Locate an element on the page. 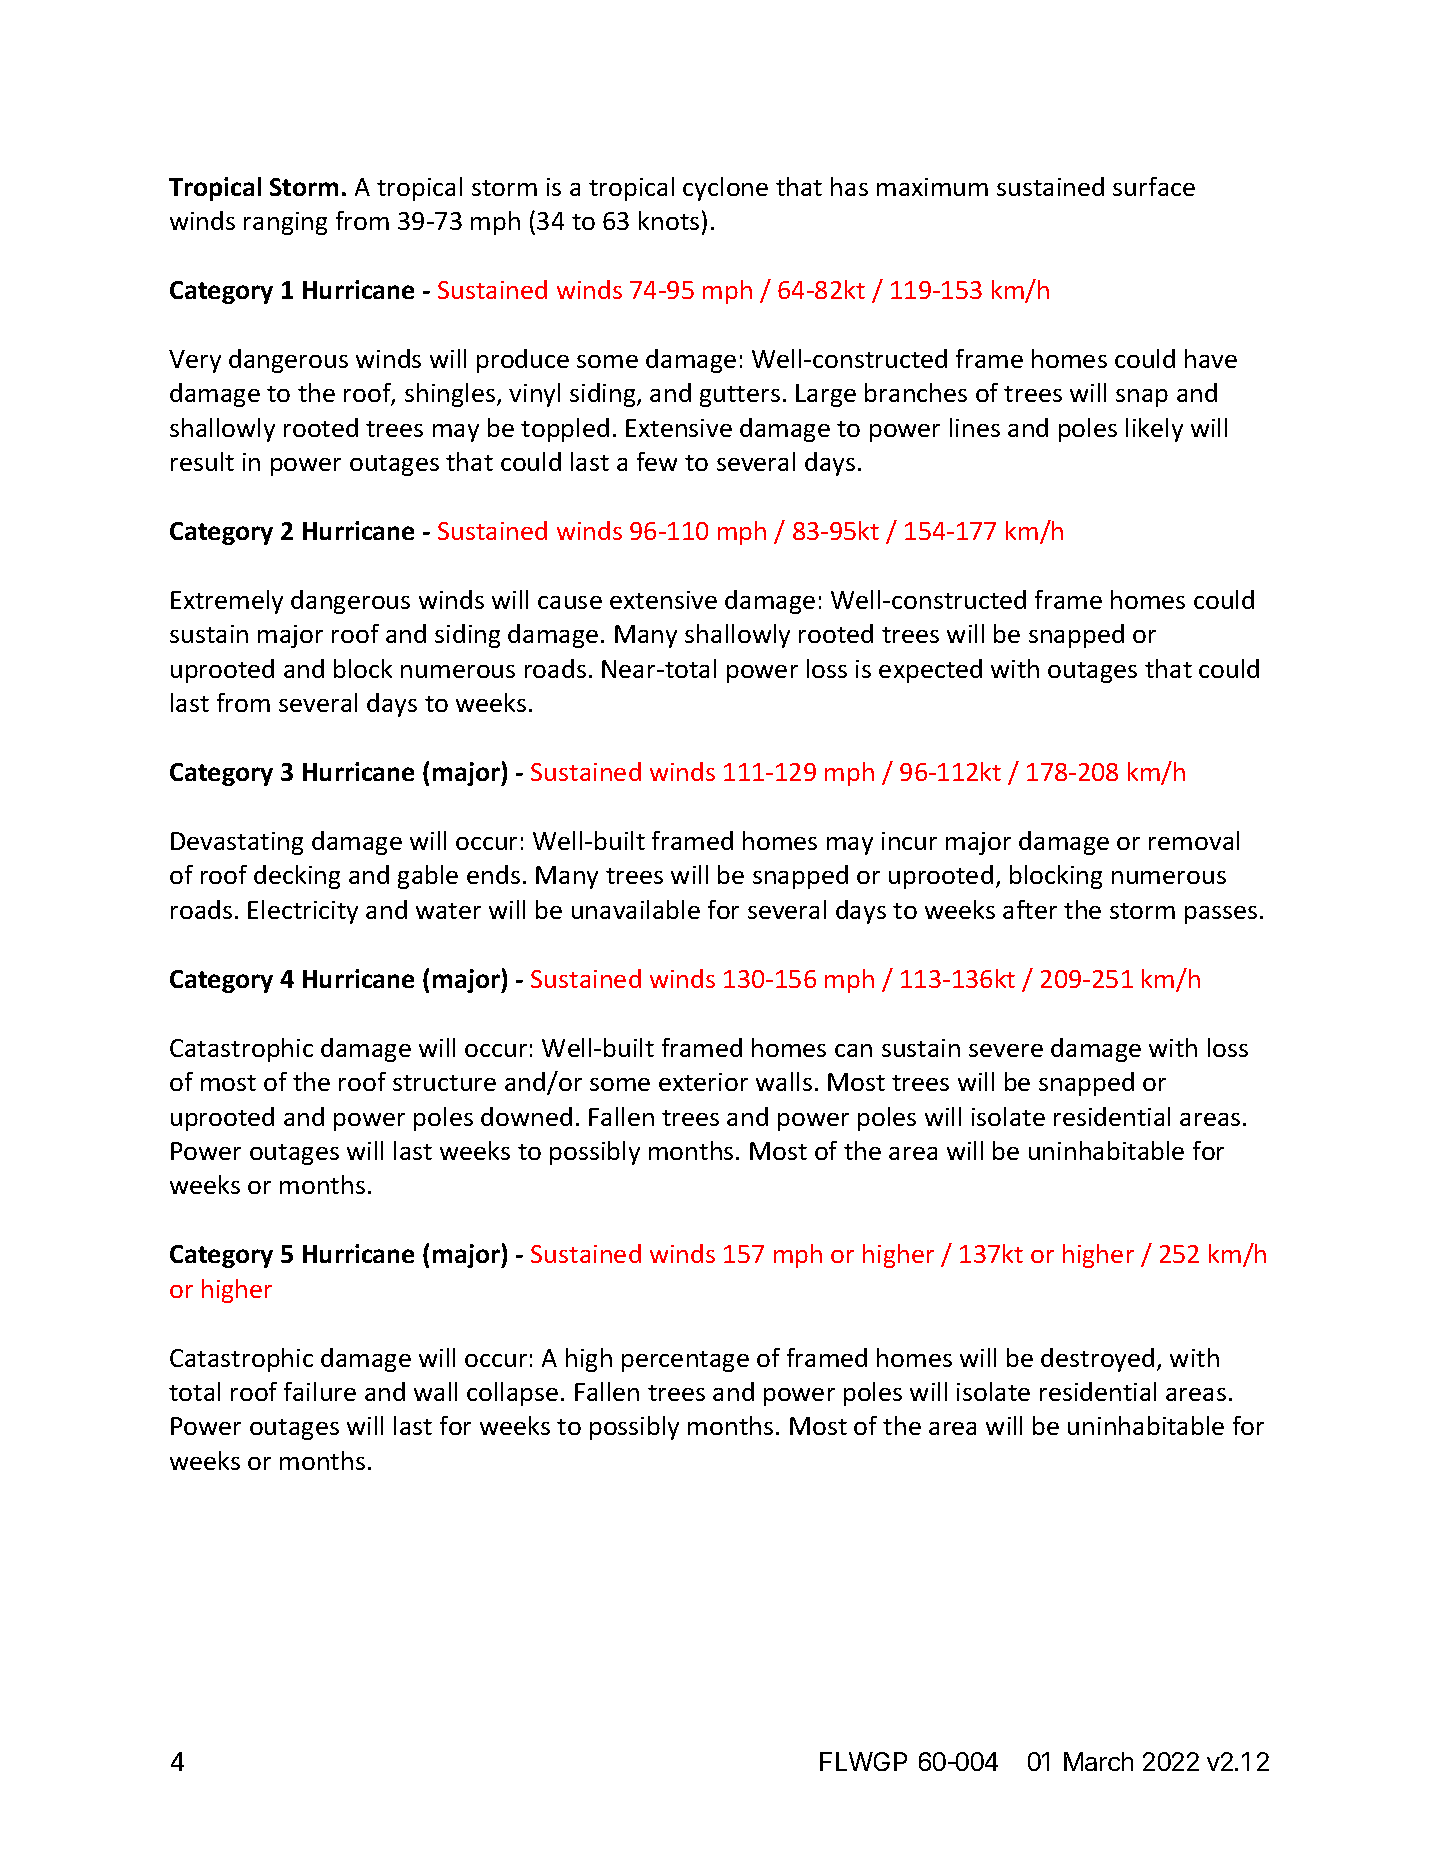  knots is located at coordinates (669, 220).
